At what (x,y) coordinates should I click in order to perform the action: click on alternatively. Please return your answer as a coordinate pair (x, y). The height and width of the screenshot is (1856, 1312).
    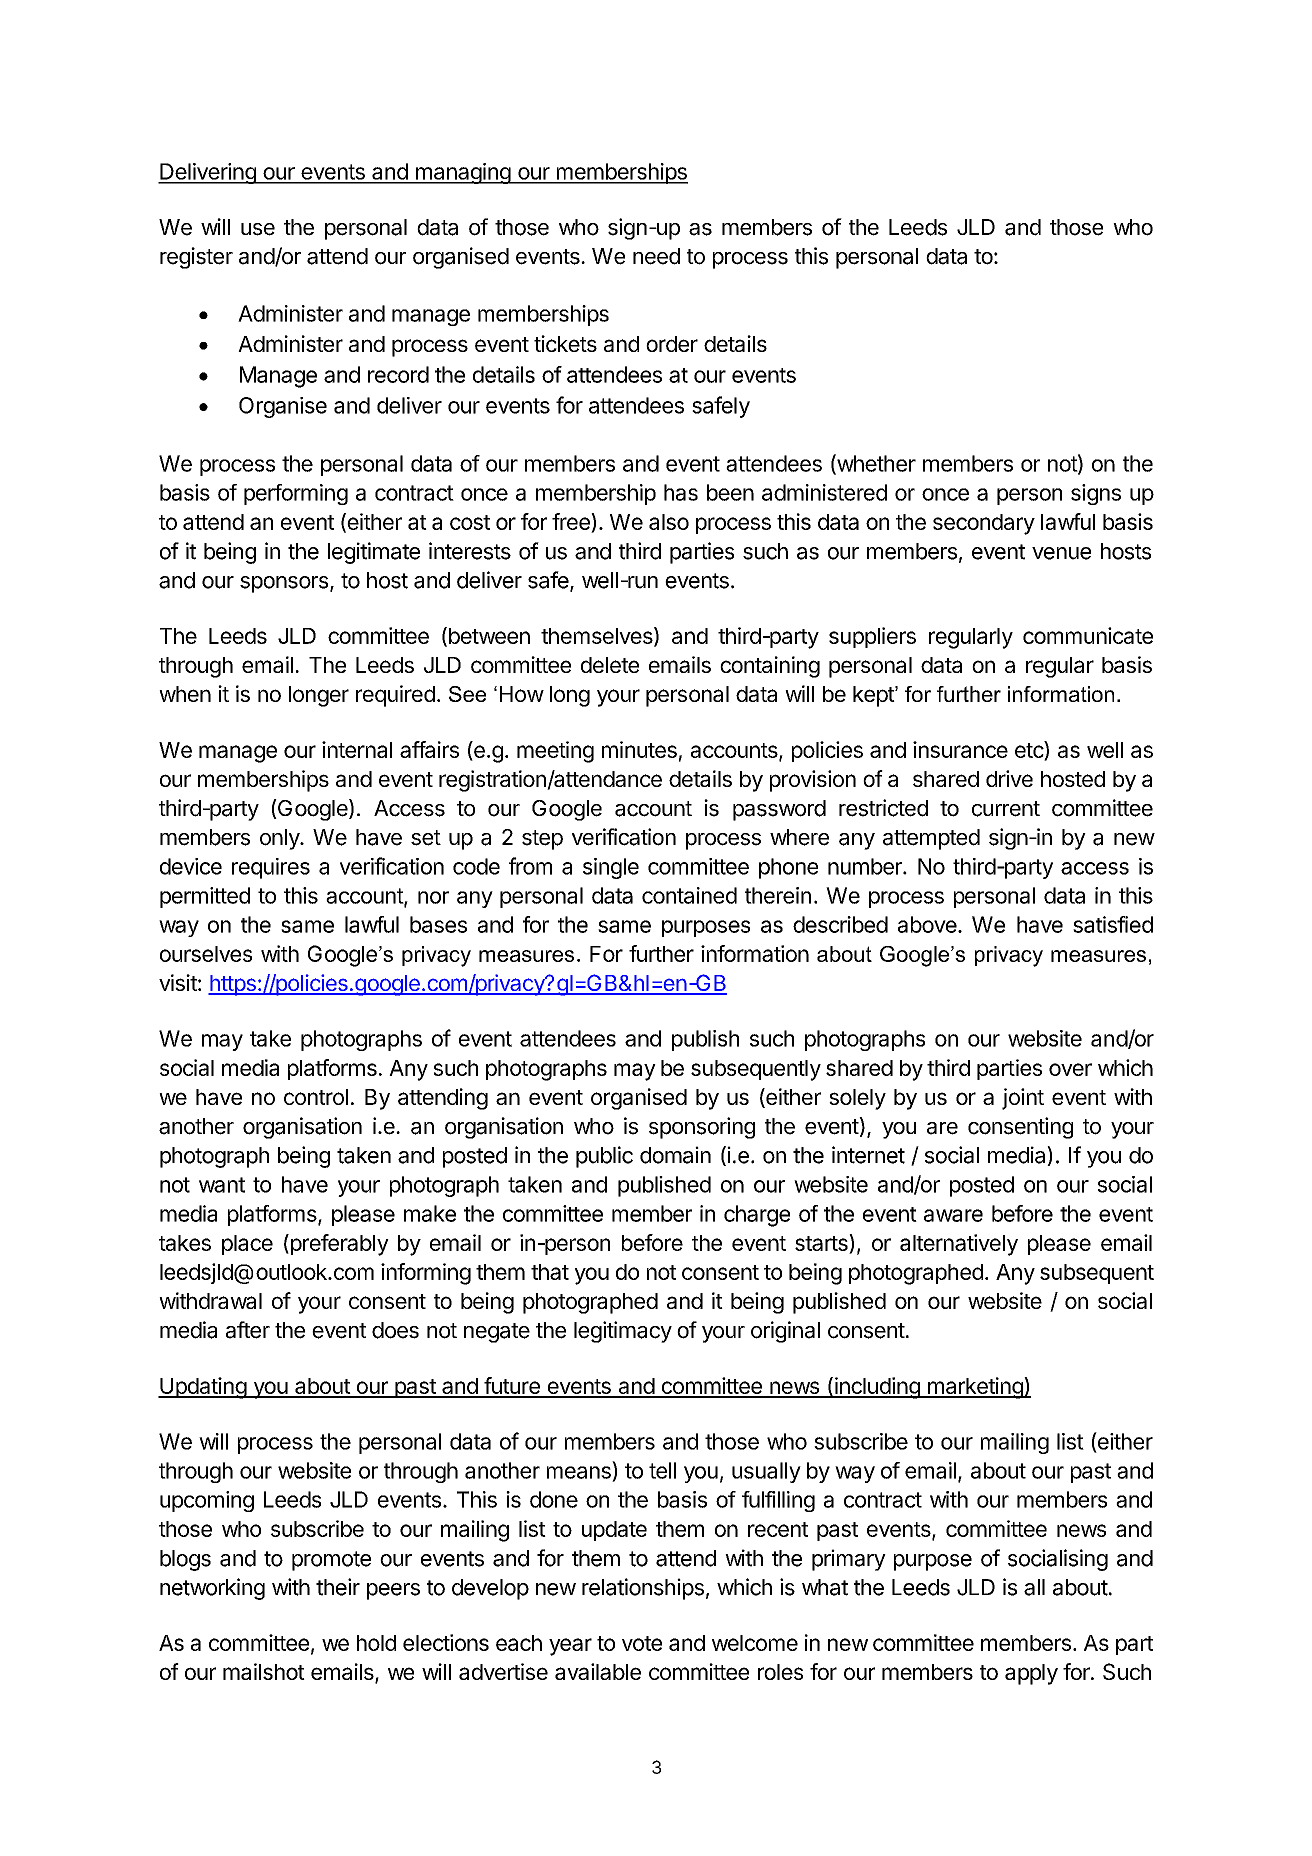
    Looking at the image, I should click on (959, 1245).
